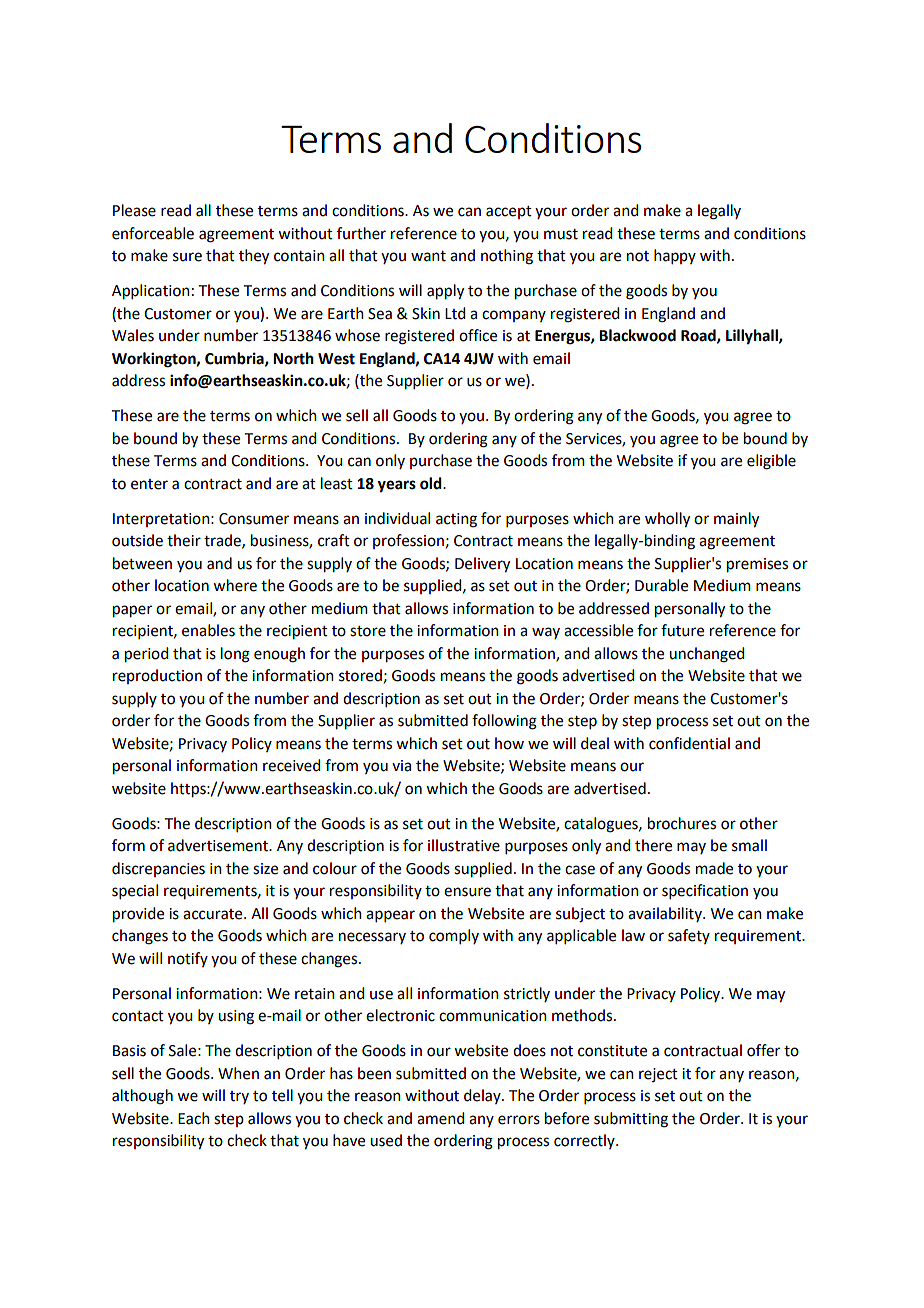 This page has width=924, height=1308. Describe the element at coordinates (254, 257) in the page. I see `they` at that location.
